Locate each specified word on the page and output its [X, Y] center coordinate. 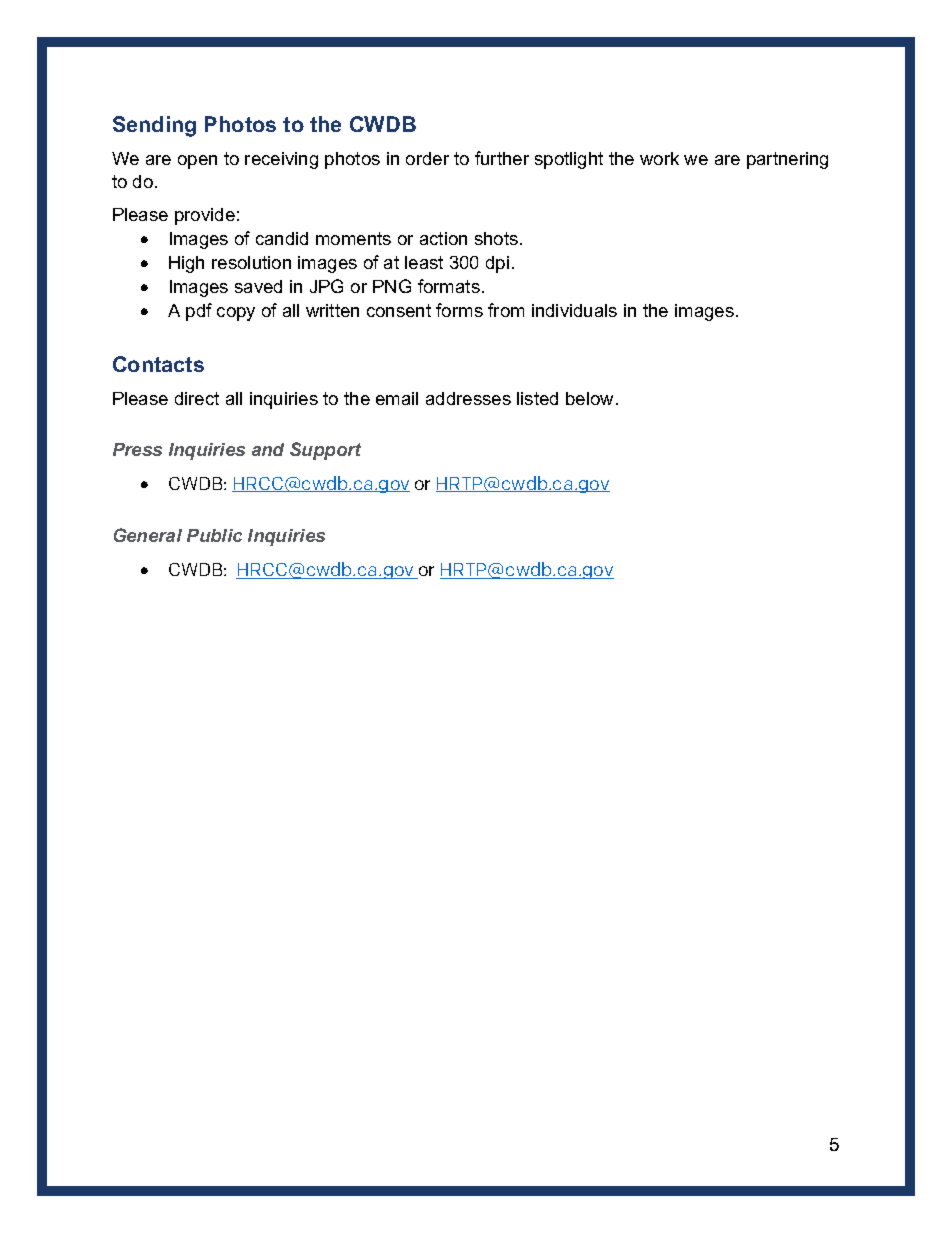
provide [205, 216]
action [443, 238]
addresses [468, 398]
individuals [574, 310]
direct [197, 398]
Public [214, 535]
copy [236, 314]
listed [537, 398]
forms [459, 310]
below [589, 398]
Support [325, 451]
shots [496, 238]
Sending [154, 126]
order [427, 158]
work [659, 158]
